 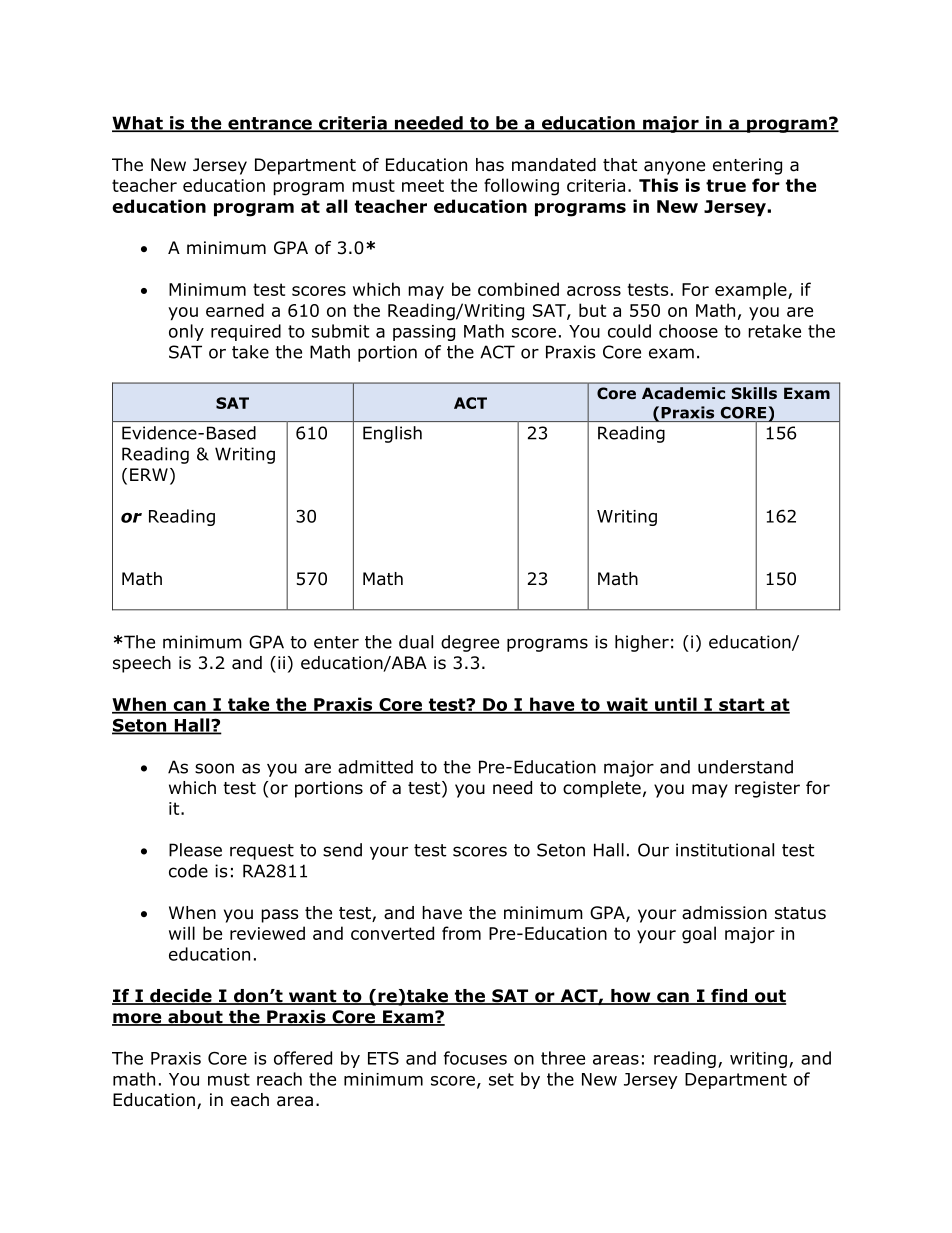 What do you see at coordinates (142, 664) in the image?
I see `speech` at bounding box center [142, 664].
